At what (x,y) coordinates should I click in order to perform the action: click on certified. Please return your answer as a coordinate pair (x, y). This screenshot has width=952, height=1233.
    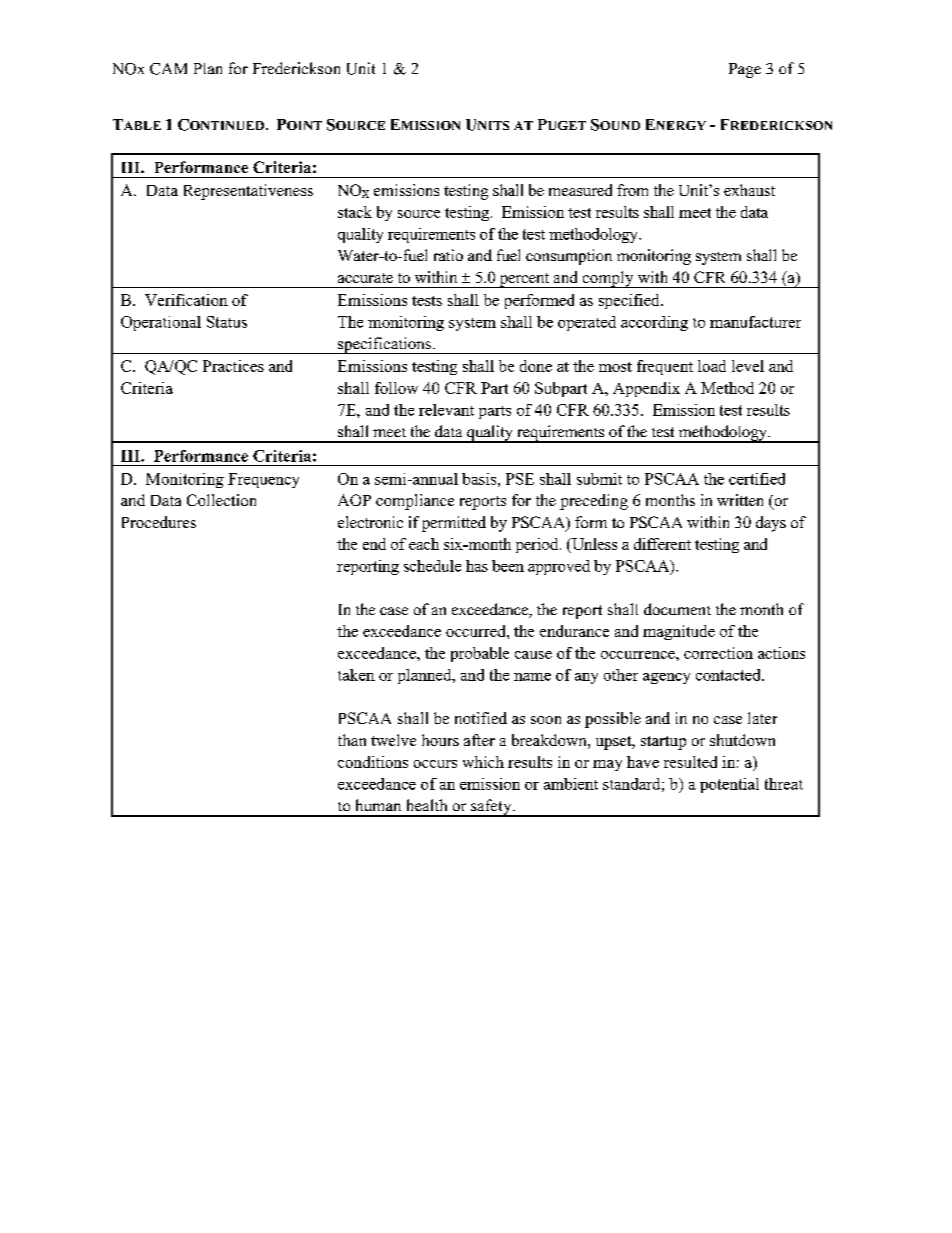
    Looking at the image, I should click on (757, 479).
